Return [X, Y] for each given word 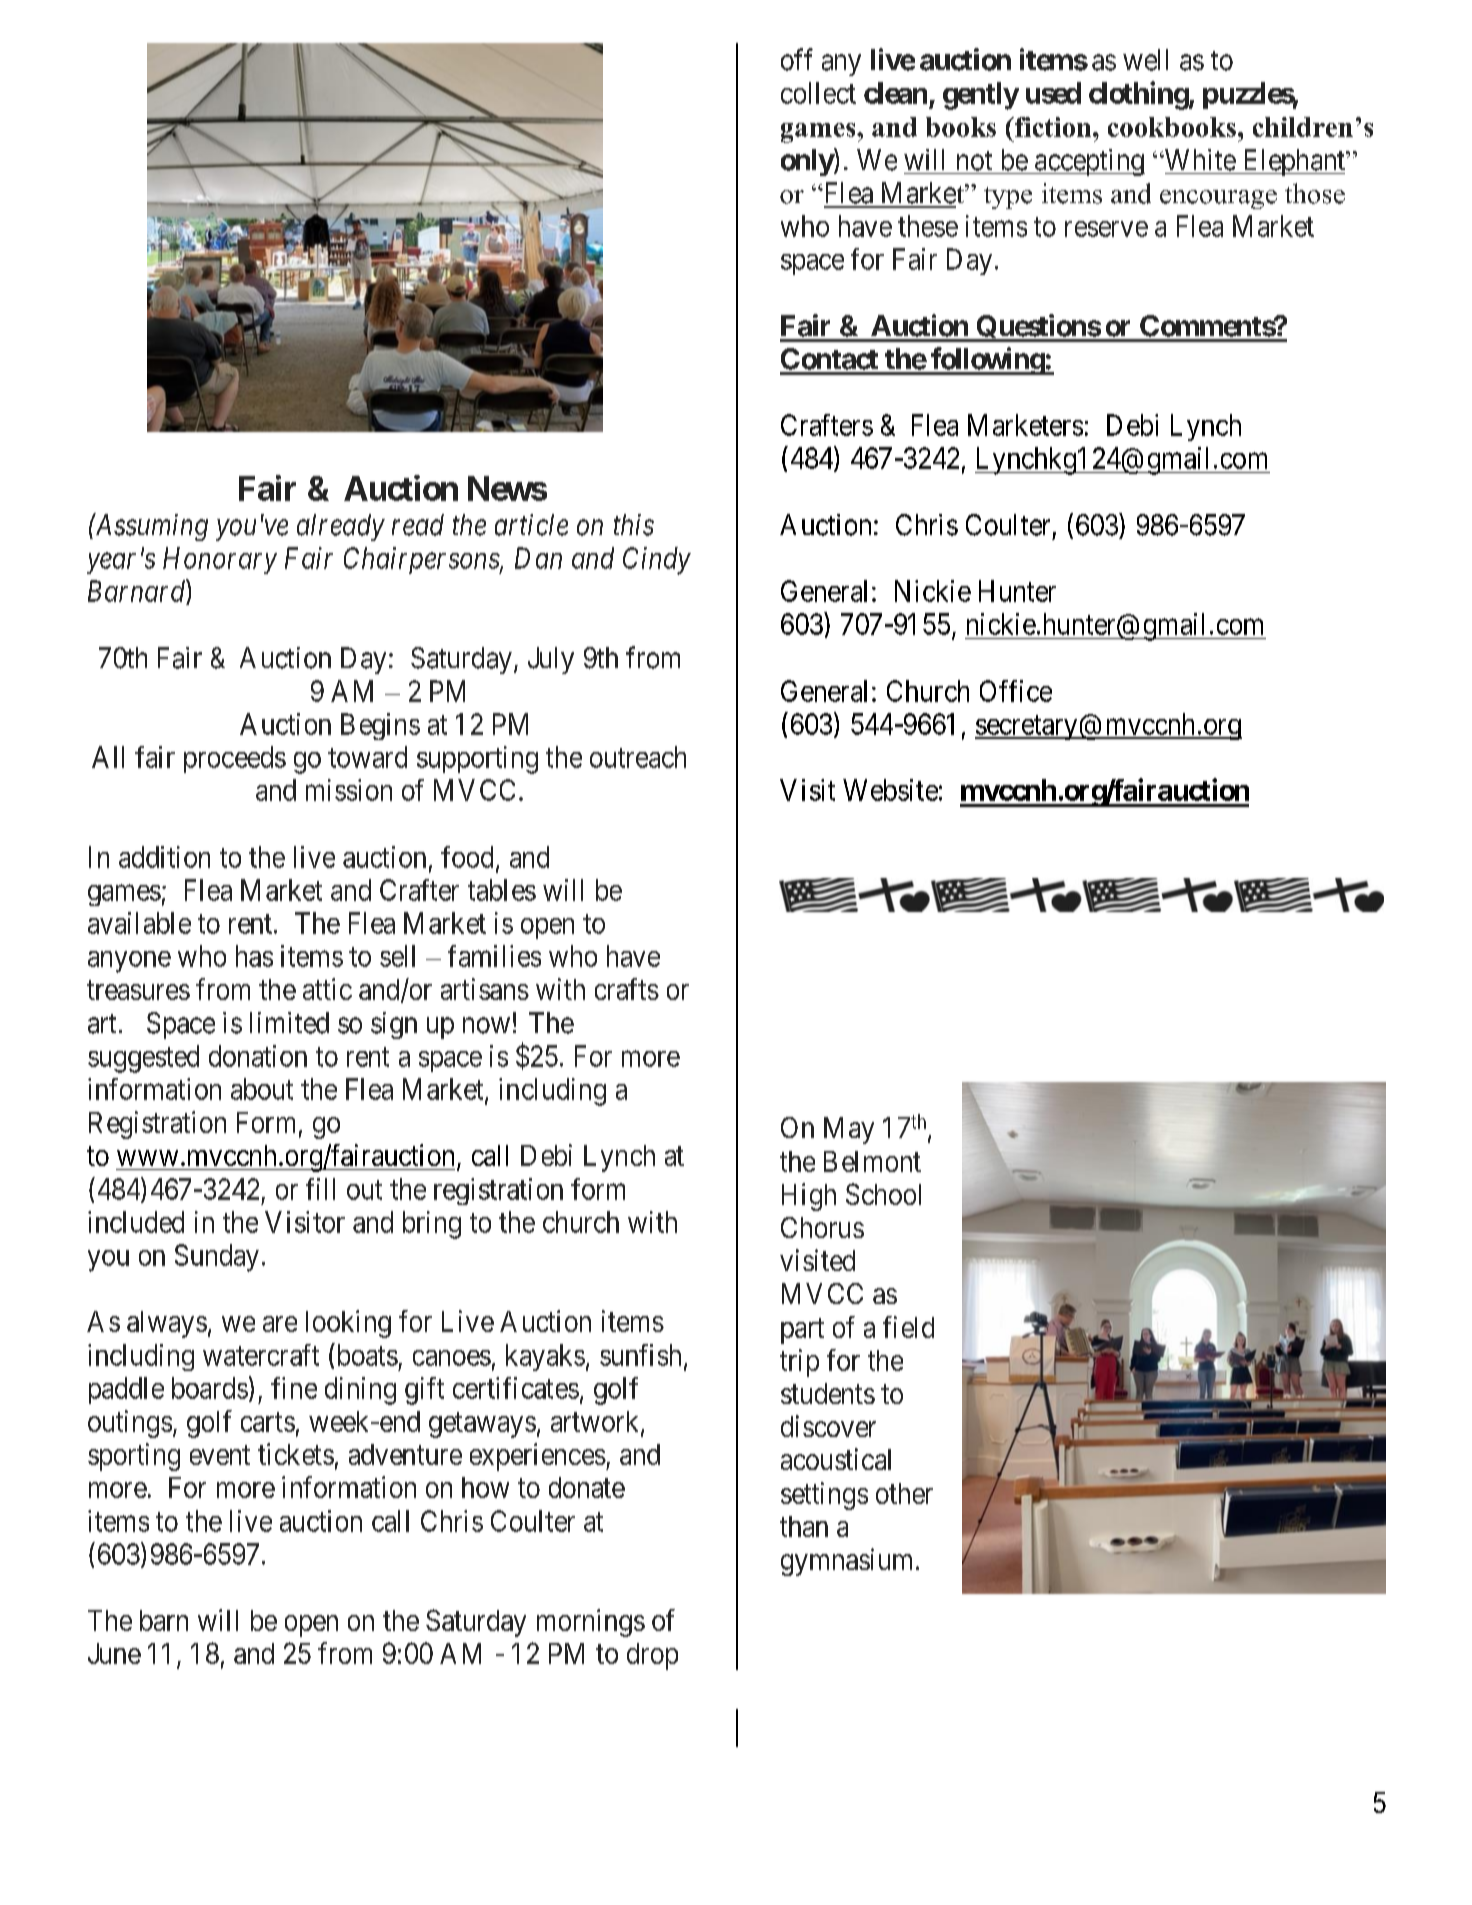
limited [289, 1023]
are [280, 1324]
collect [818, 93]
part [802, 1331]
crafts [627, 989]
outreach [638, 757]
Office [1016, 691]
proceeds [235, 759]
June [114, 1653]
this [634, 525]
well [1145, 60]
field [908, 1327]
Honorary [220, 560]
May [849, 1130]
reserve [1106, 229]
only [807, 162]
